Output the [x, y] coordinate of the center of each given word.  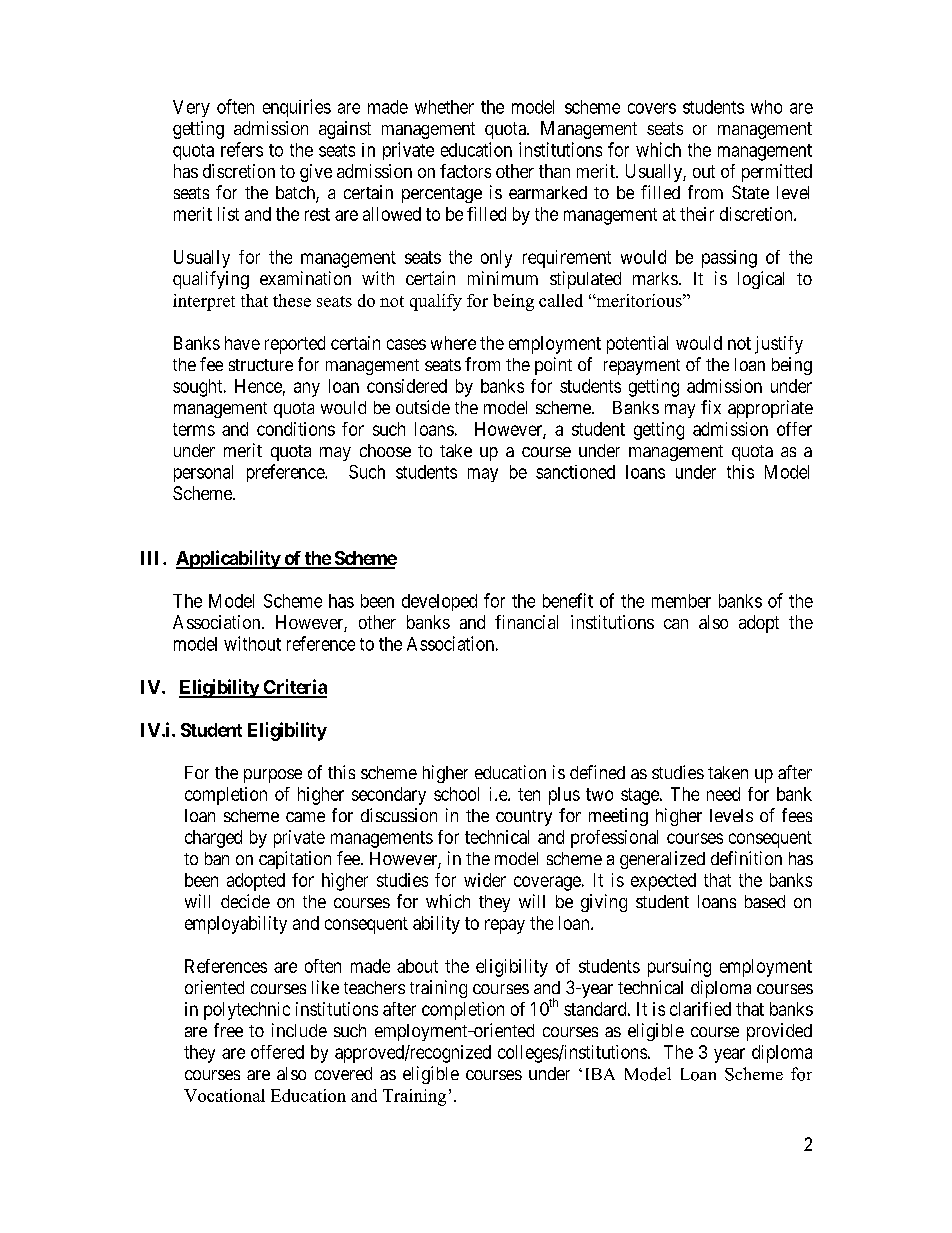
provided [779, 1032]
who [766, 107]
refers [242, 149]
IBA [600, 1074]
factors [465, 171]
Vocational [224, 1095]
